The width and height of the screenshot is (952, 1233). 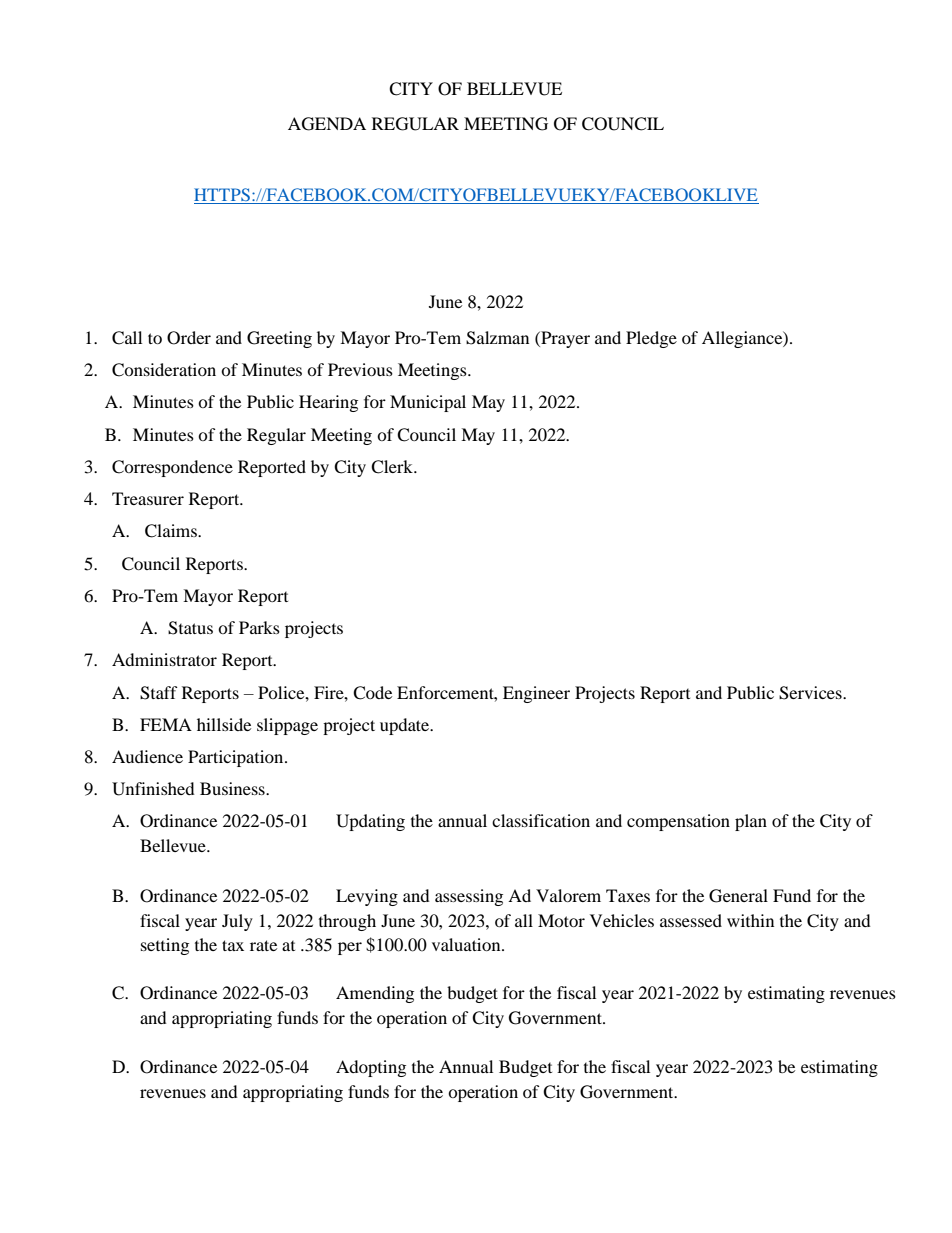 I want to click on plan, so click(x=751, y=822).
